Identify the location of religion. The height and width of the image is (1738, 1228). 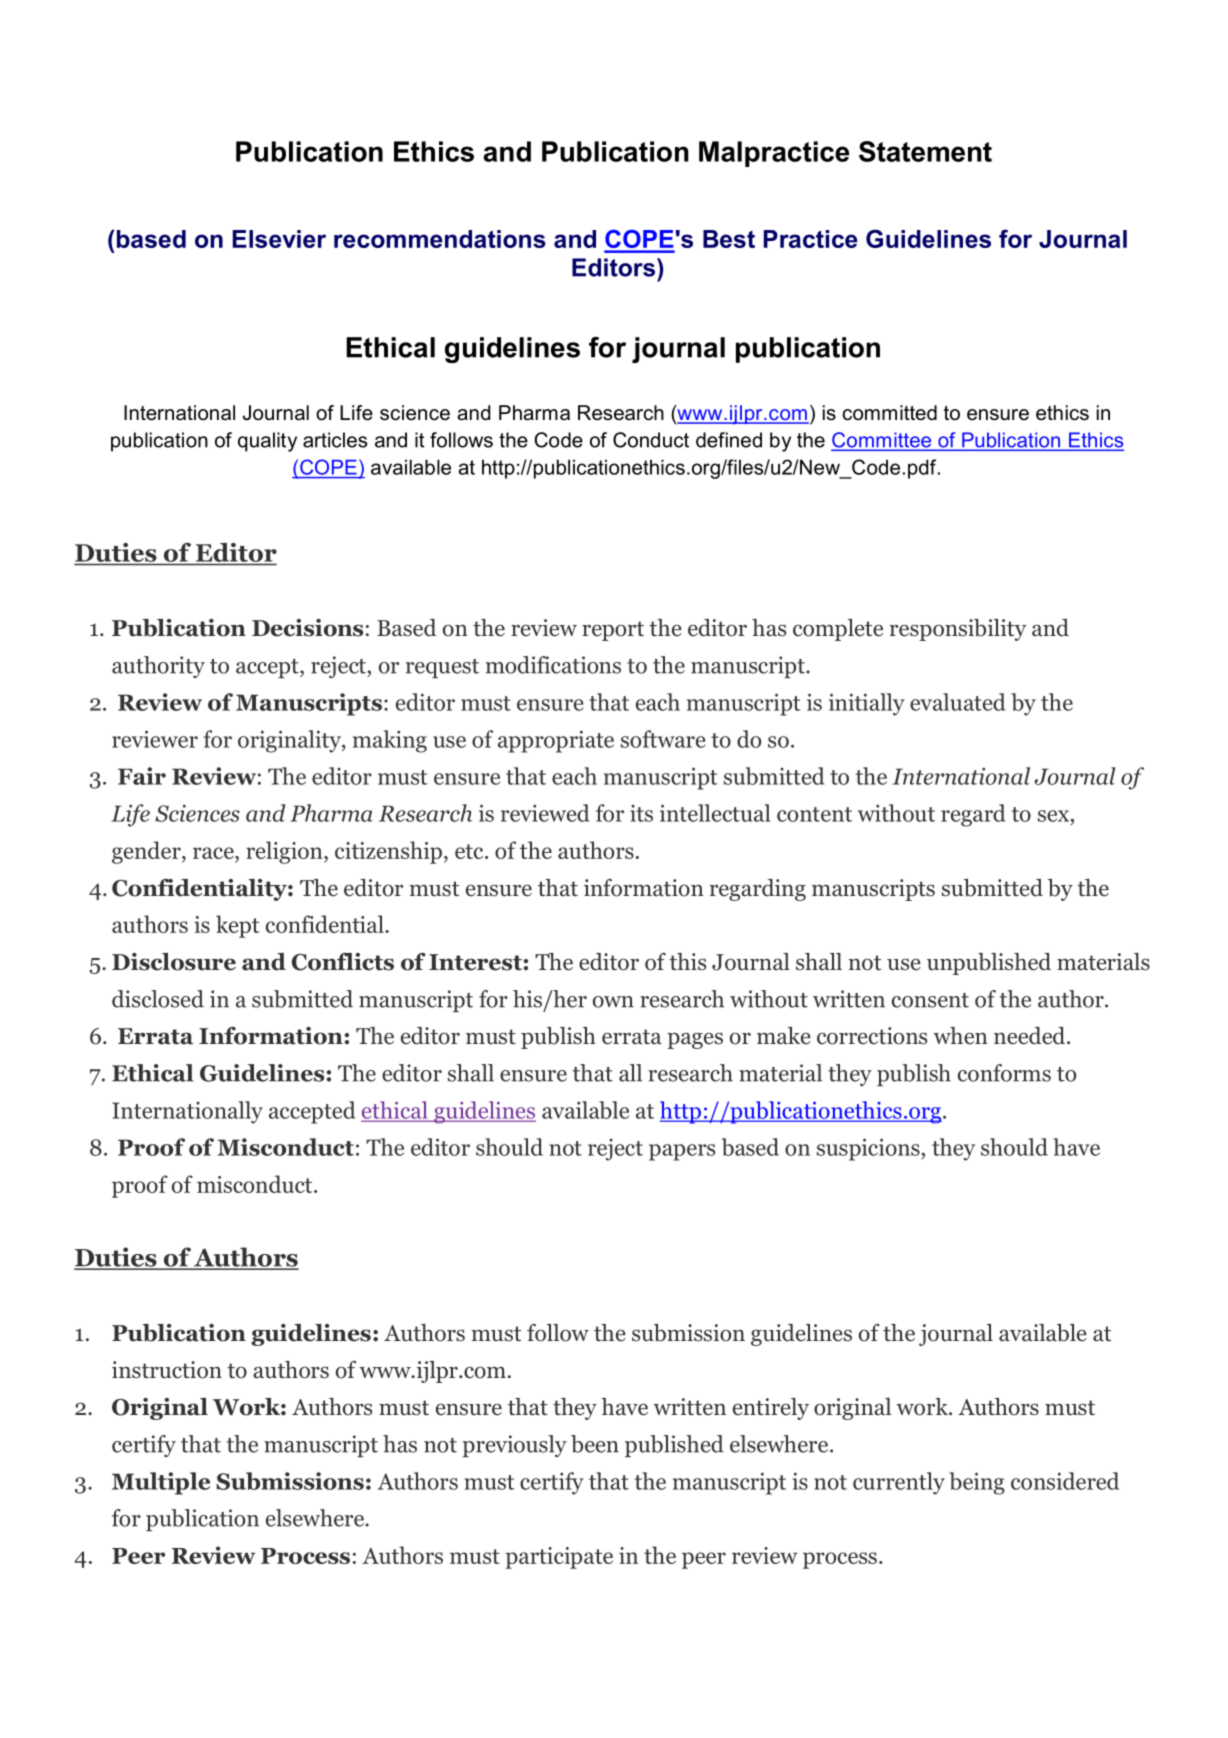
(285, 852).
